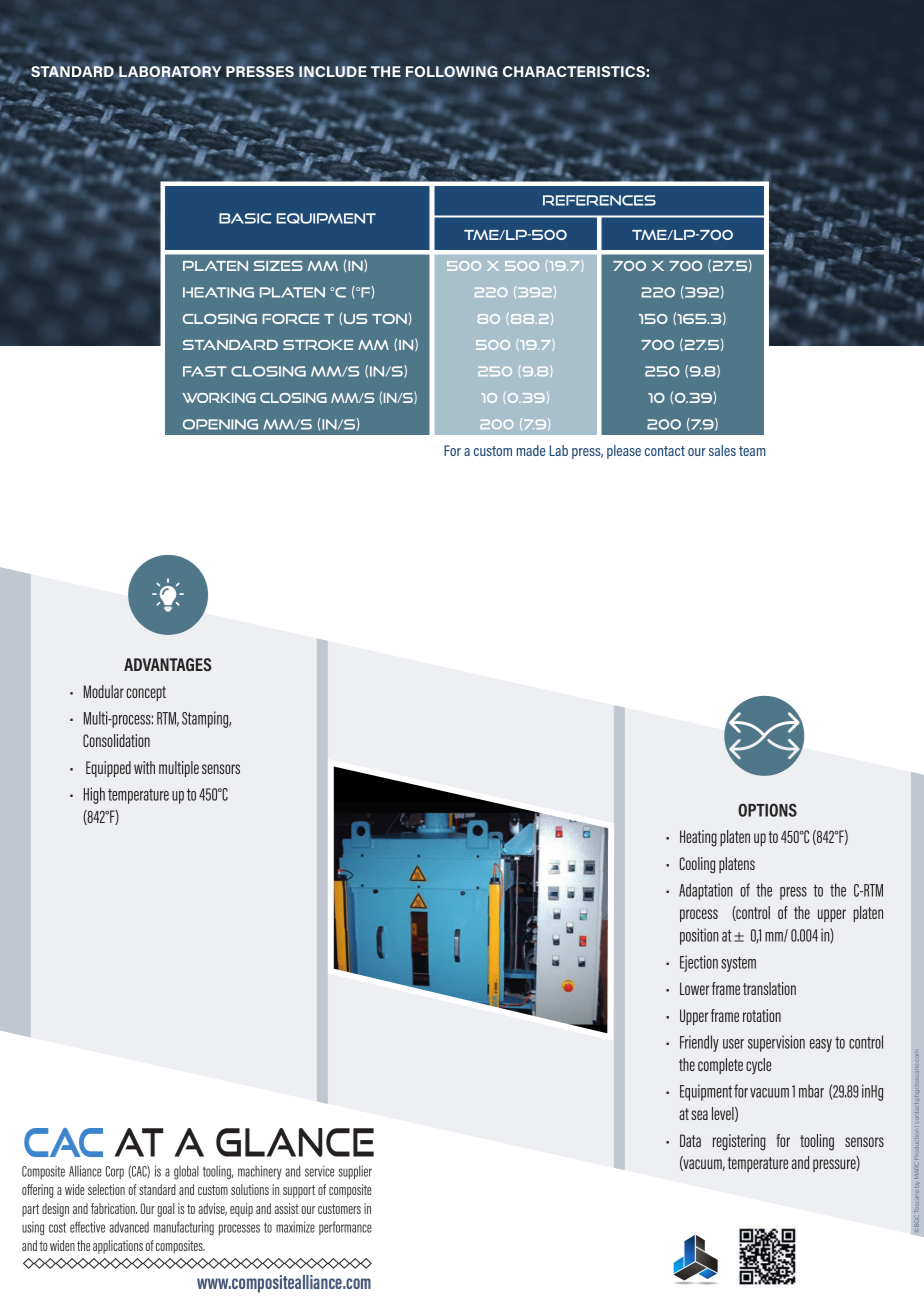  Describe the element at coordinates (739, 1142) in the screenshot. I see `registering` at that location.
